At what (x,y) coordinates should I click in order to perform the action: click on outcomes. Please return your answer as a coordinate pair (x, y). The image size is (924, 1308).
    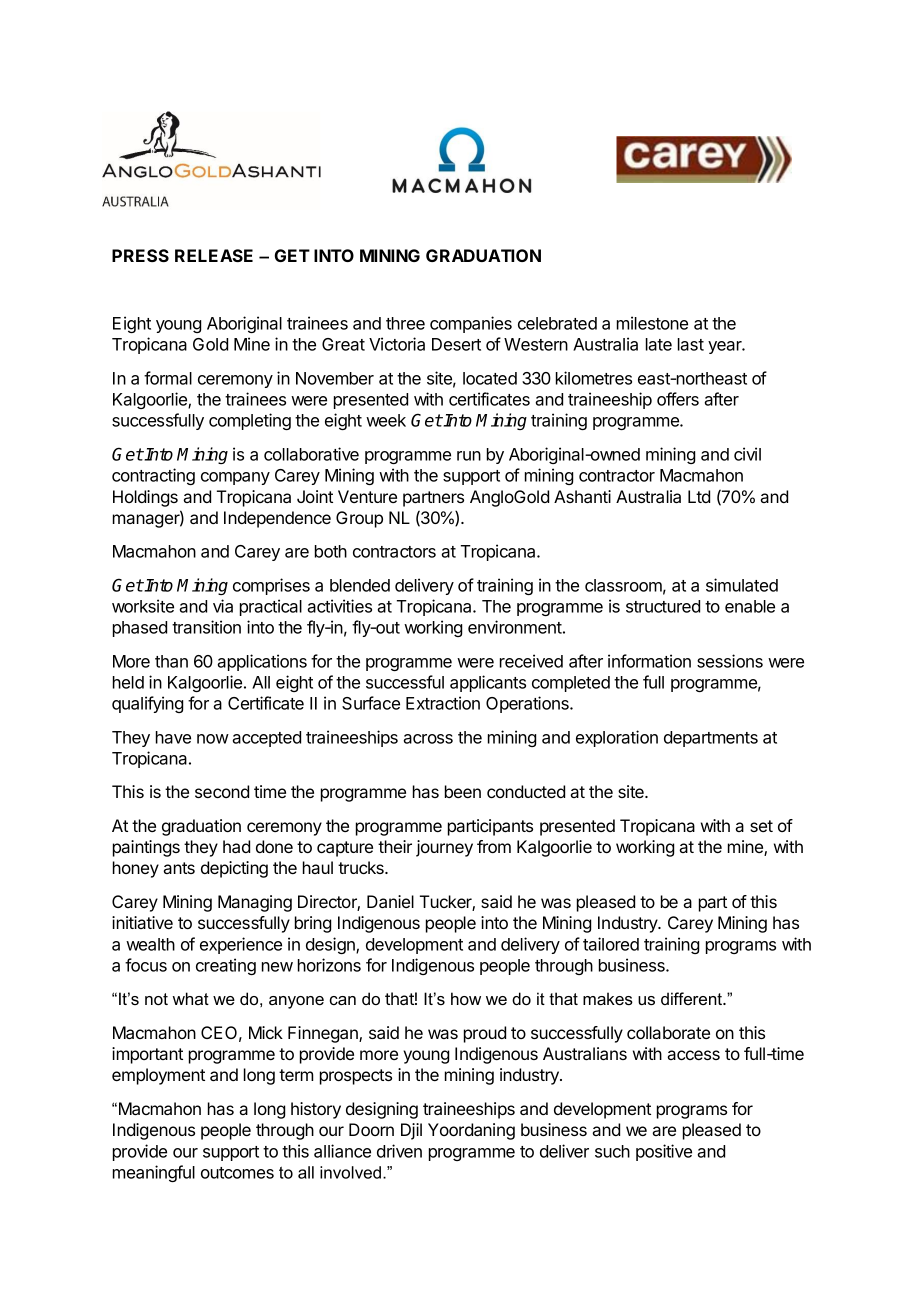
    Looking at the image, I should click on (237, 1173).
